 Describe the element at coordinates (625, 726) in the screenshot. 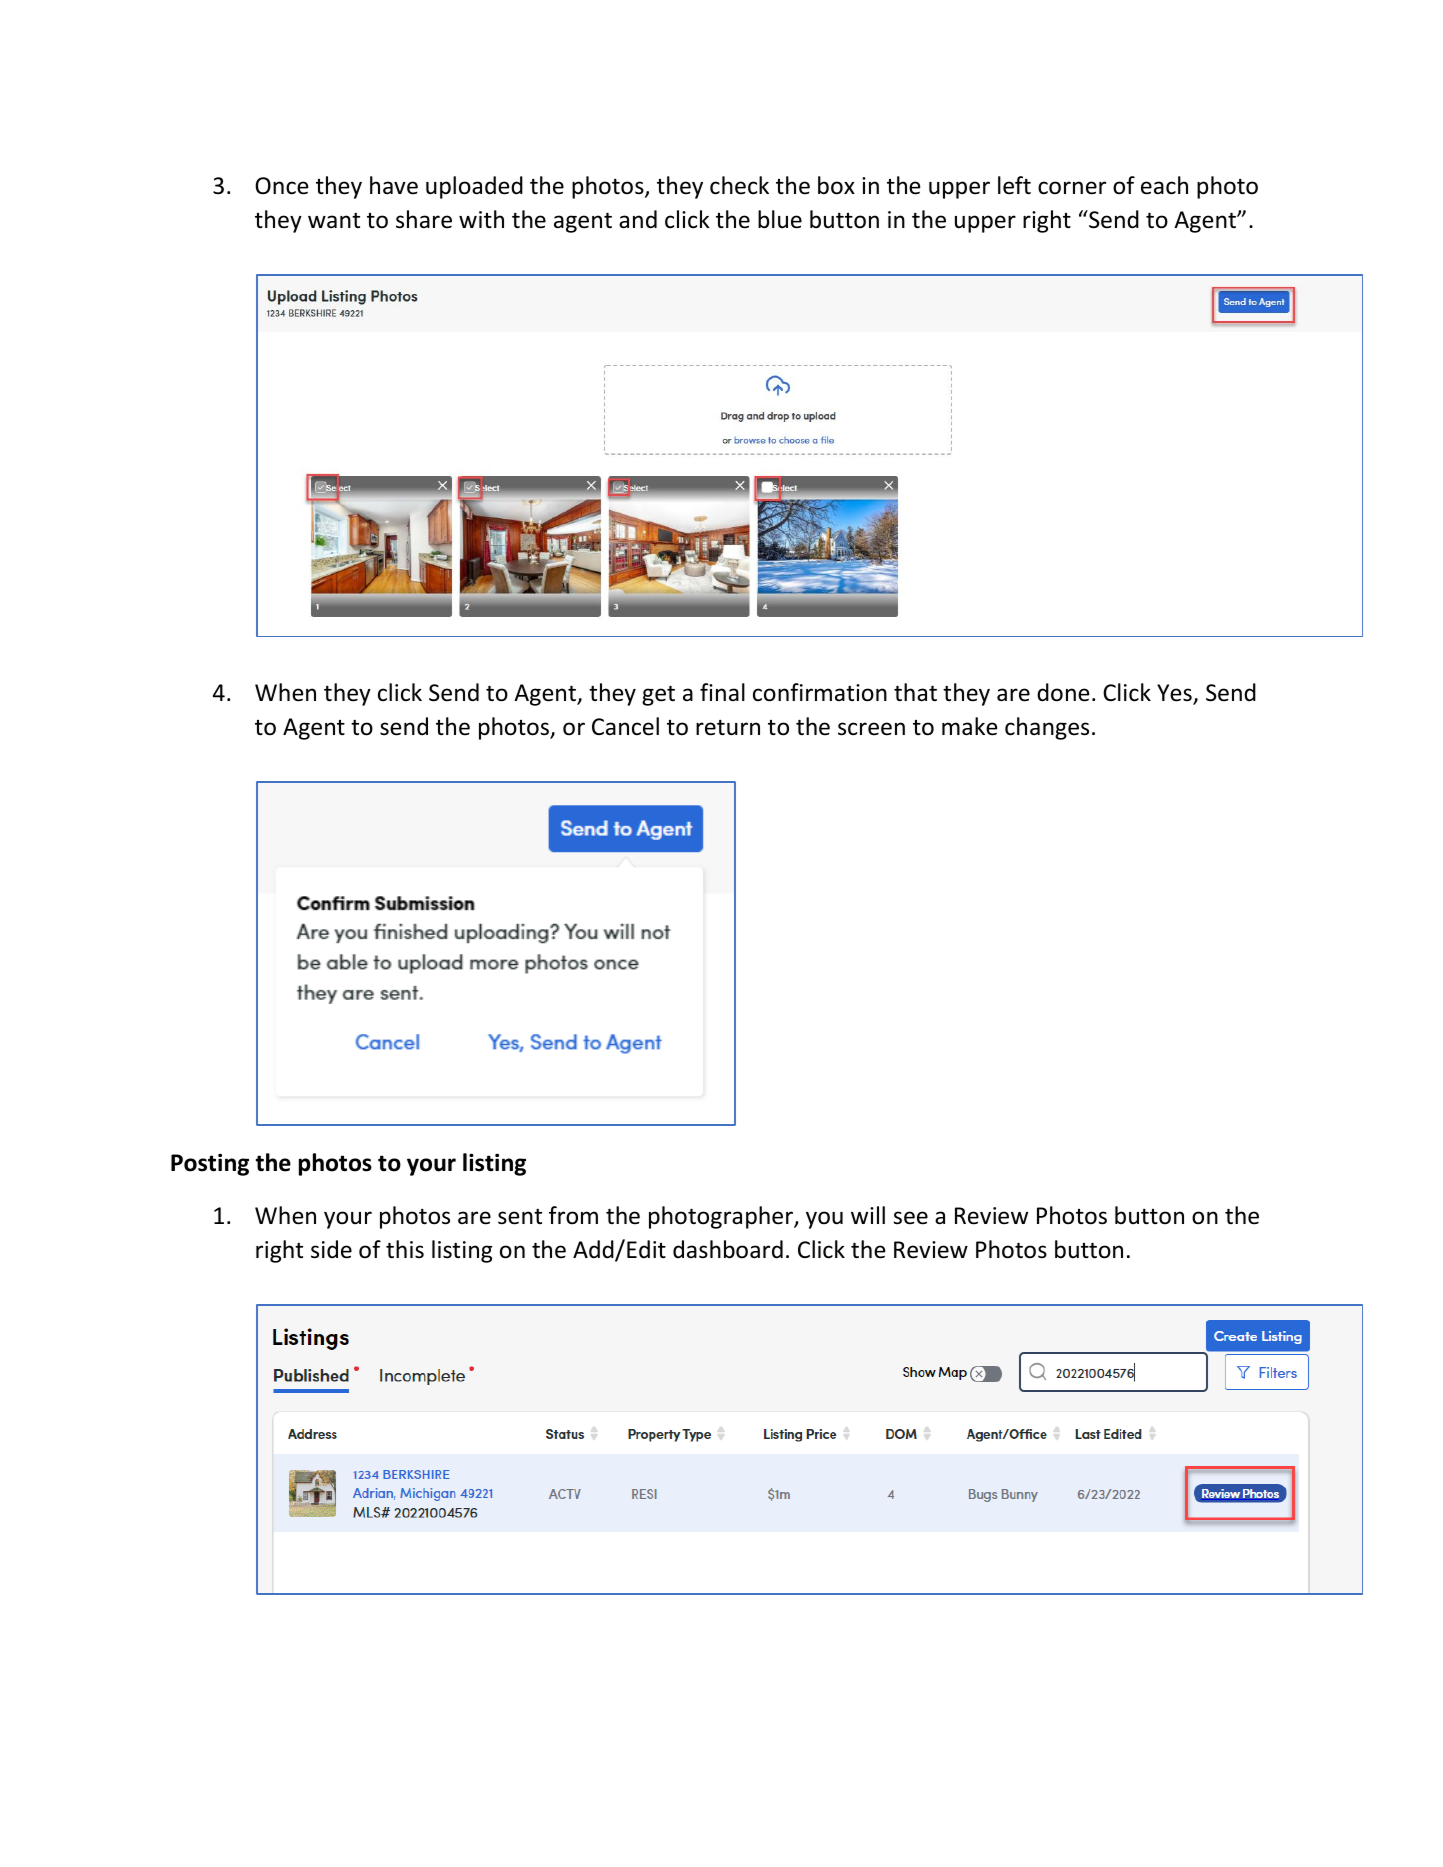

I see `Cancel` at that location.
